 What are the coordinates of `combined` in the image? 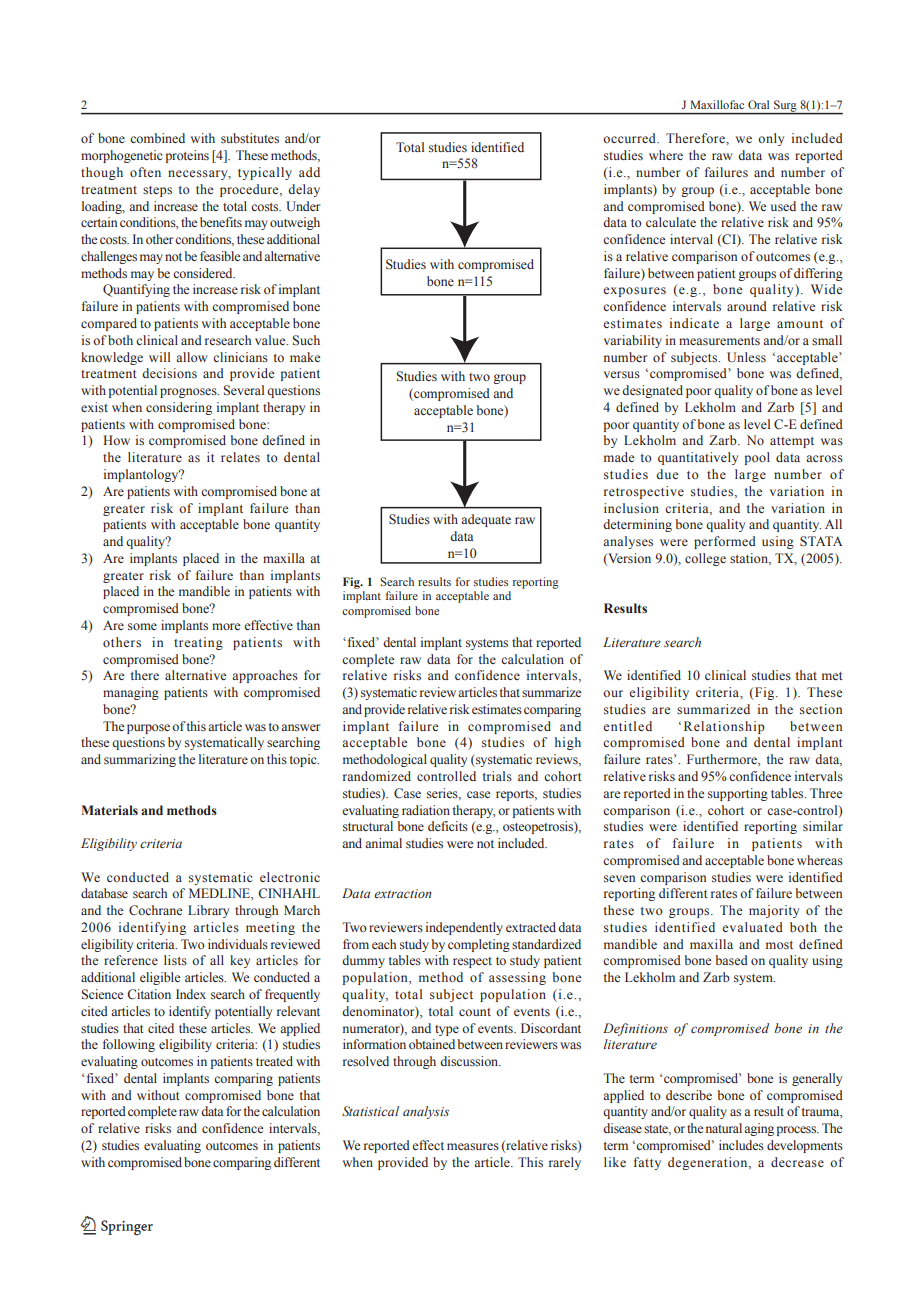 It's located at (157, 138).
